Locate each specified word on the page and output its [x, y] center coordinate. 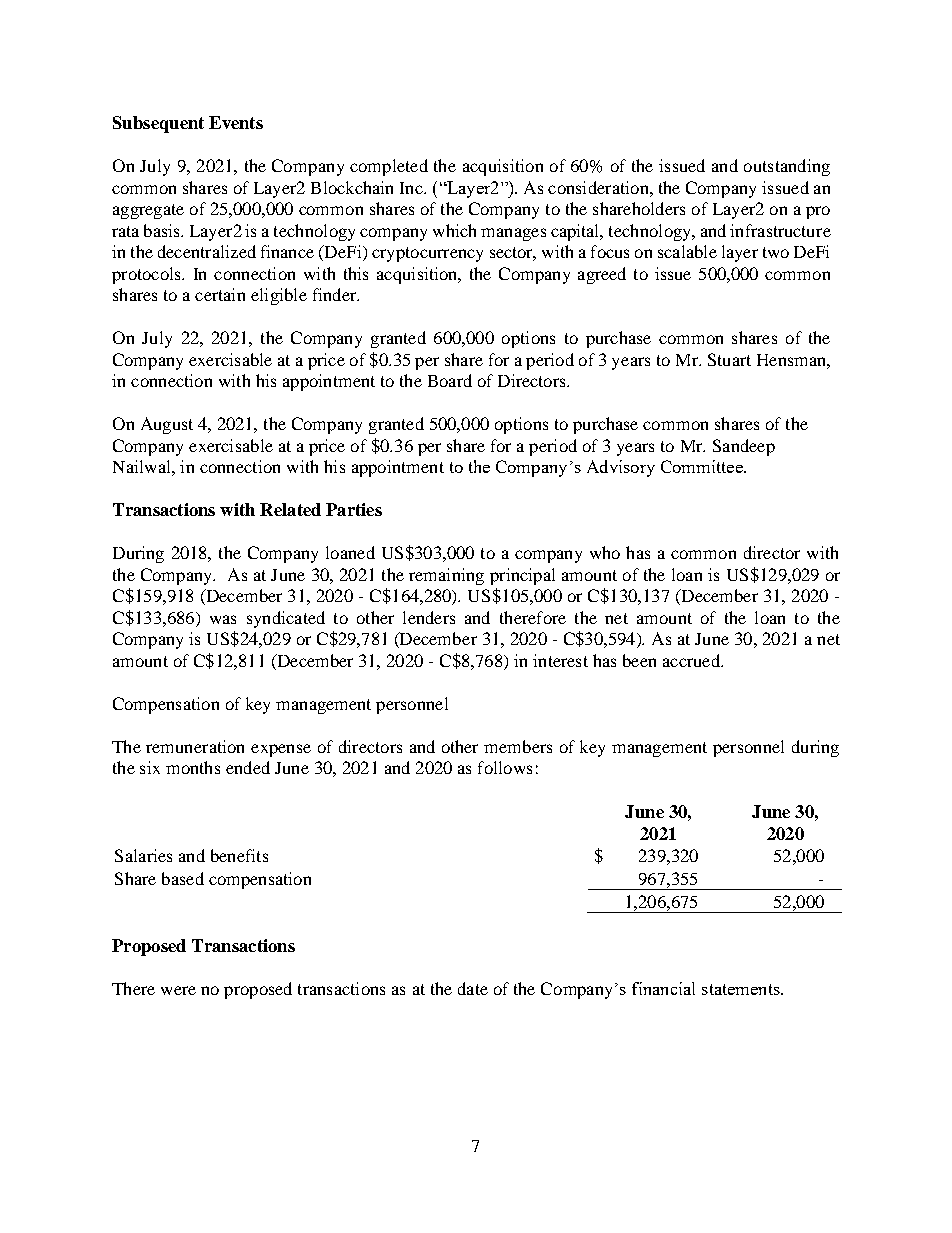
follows [505, 767]
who [605, 552]
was [223, 619]
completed [389, 167]
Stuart [729, 359]
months [193, 767]
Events [236, 122]
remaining [446, 576]
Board [450, 380]
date [473, 988]
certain [220, 294]
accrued [692, 660]
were [178, 990]
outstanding [787, 167]
